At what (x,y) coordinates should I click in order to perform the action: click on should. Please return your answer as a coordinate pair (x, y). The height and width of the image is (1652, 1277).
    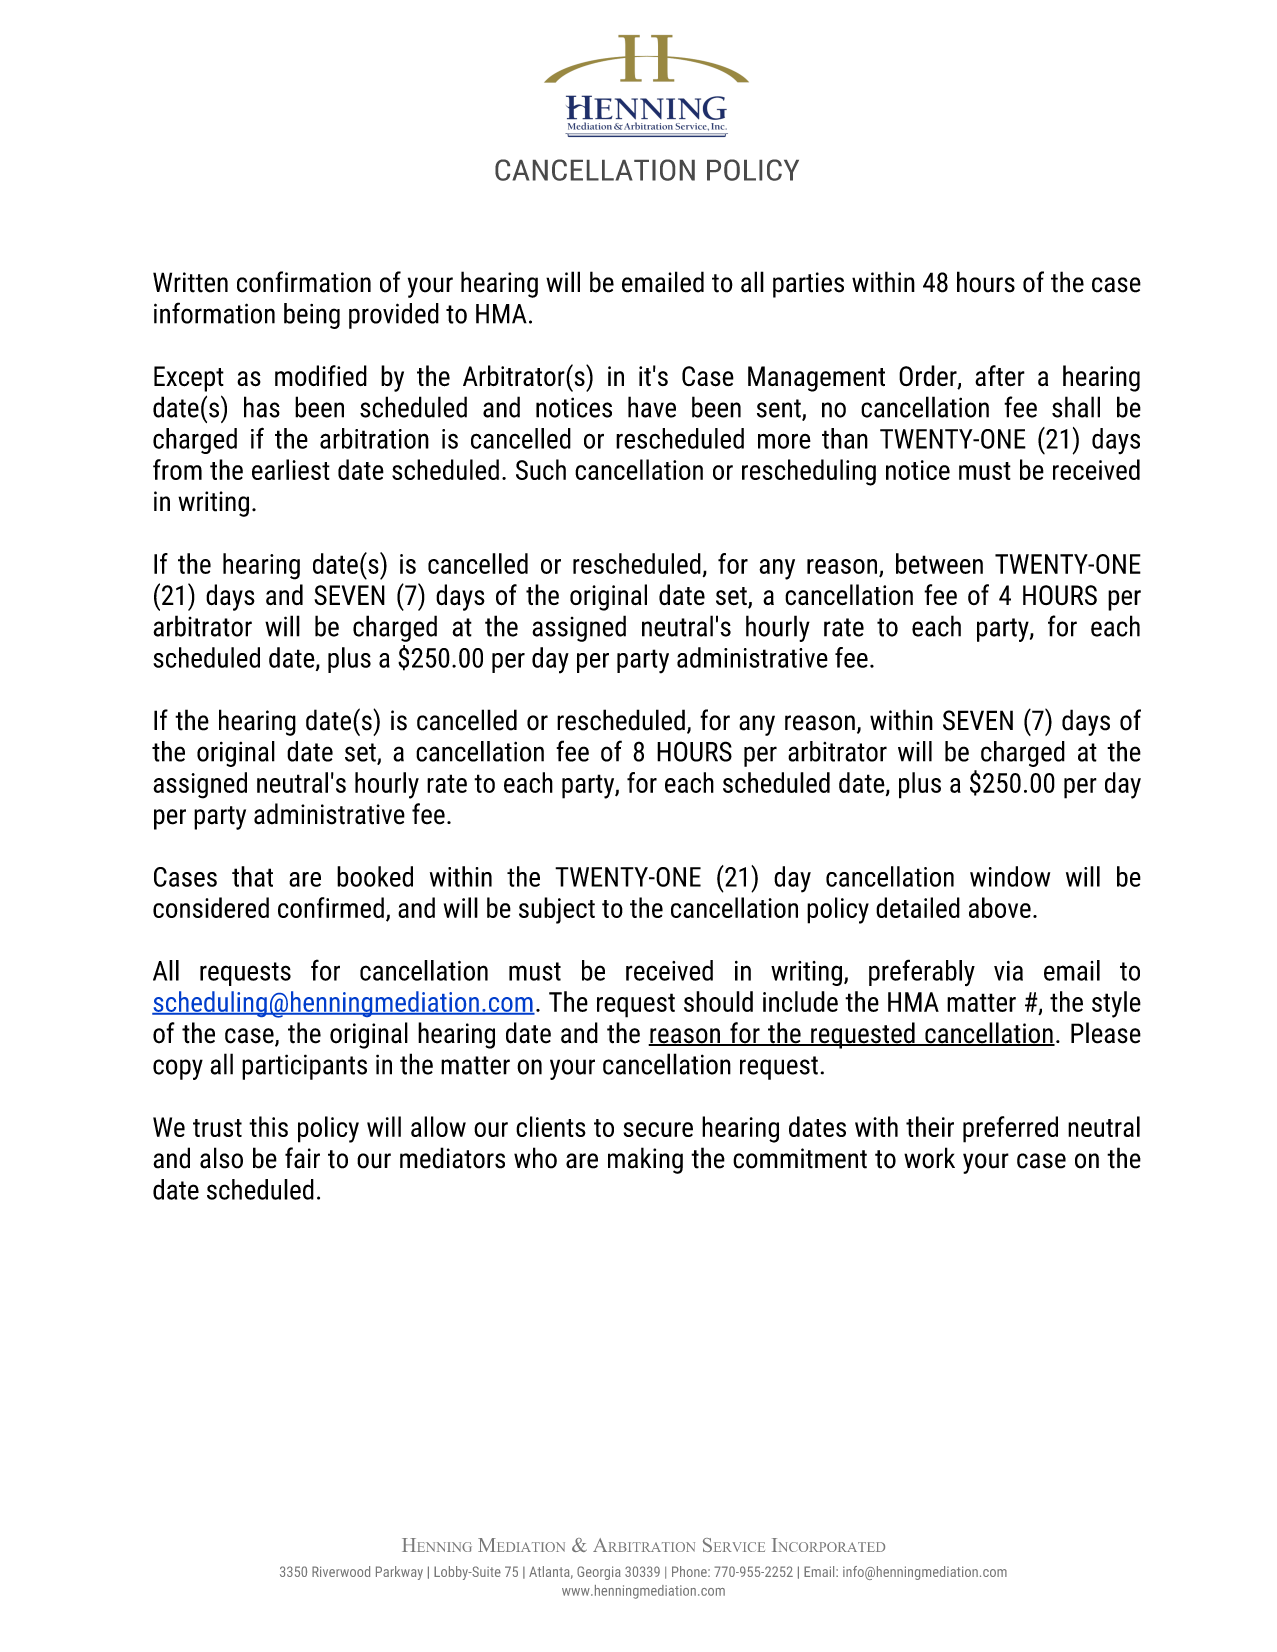
    Looking at the image, I should click on (718, 1001).
